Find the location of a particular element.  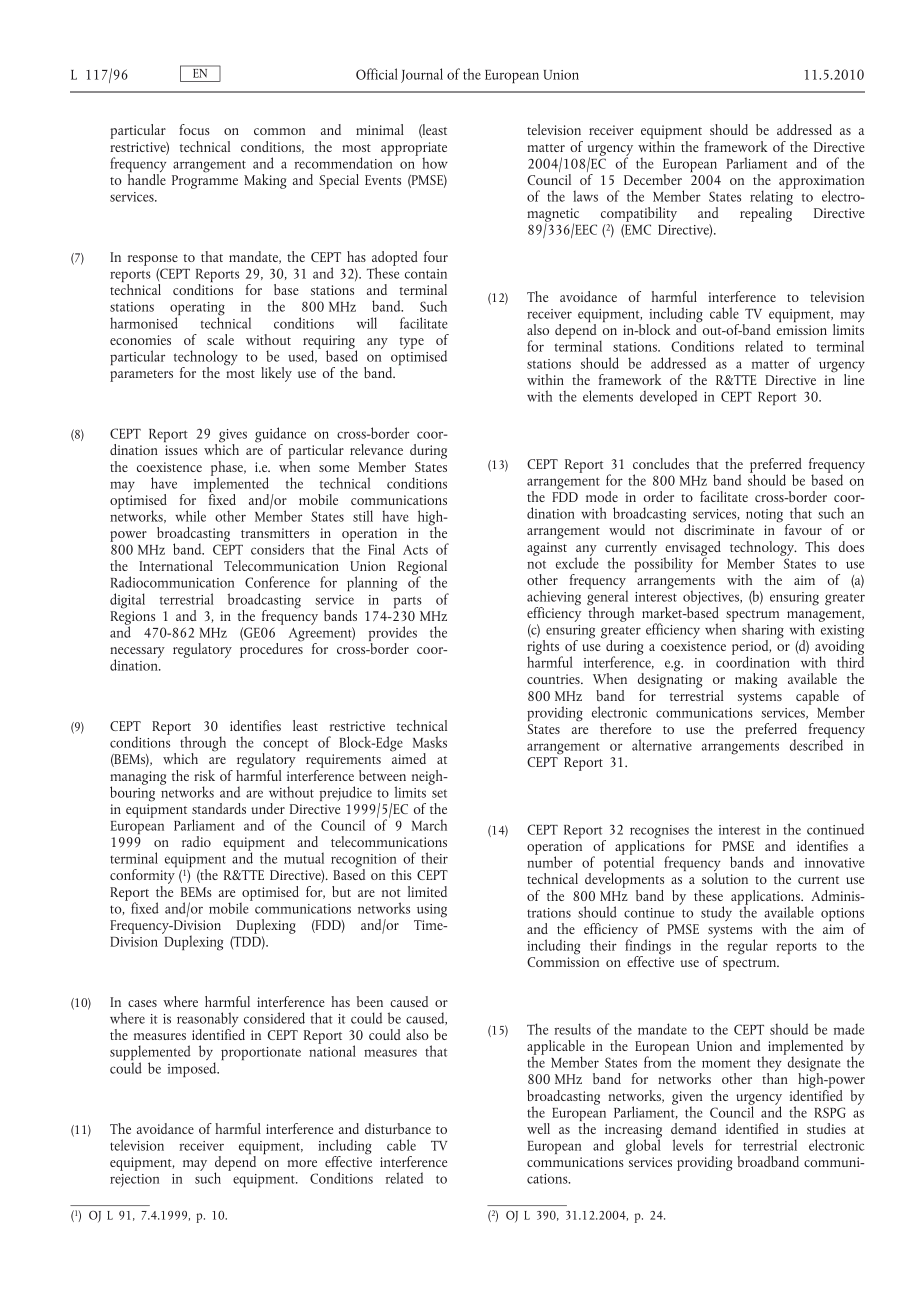

conformity is located at coordinates (142, 878).
